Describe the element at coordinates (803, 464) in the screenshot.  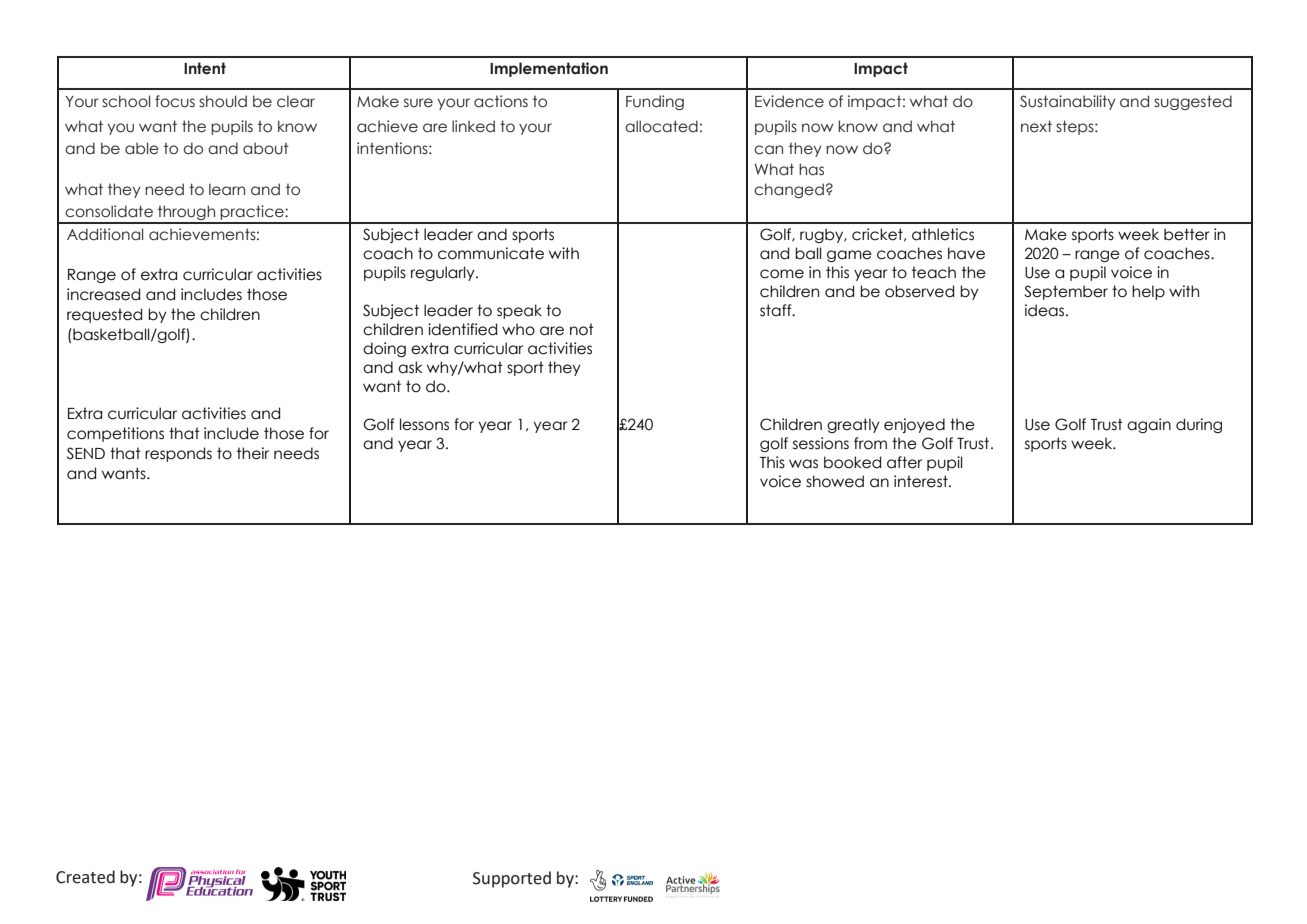
I see `was` at that location.
